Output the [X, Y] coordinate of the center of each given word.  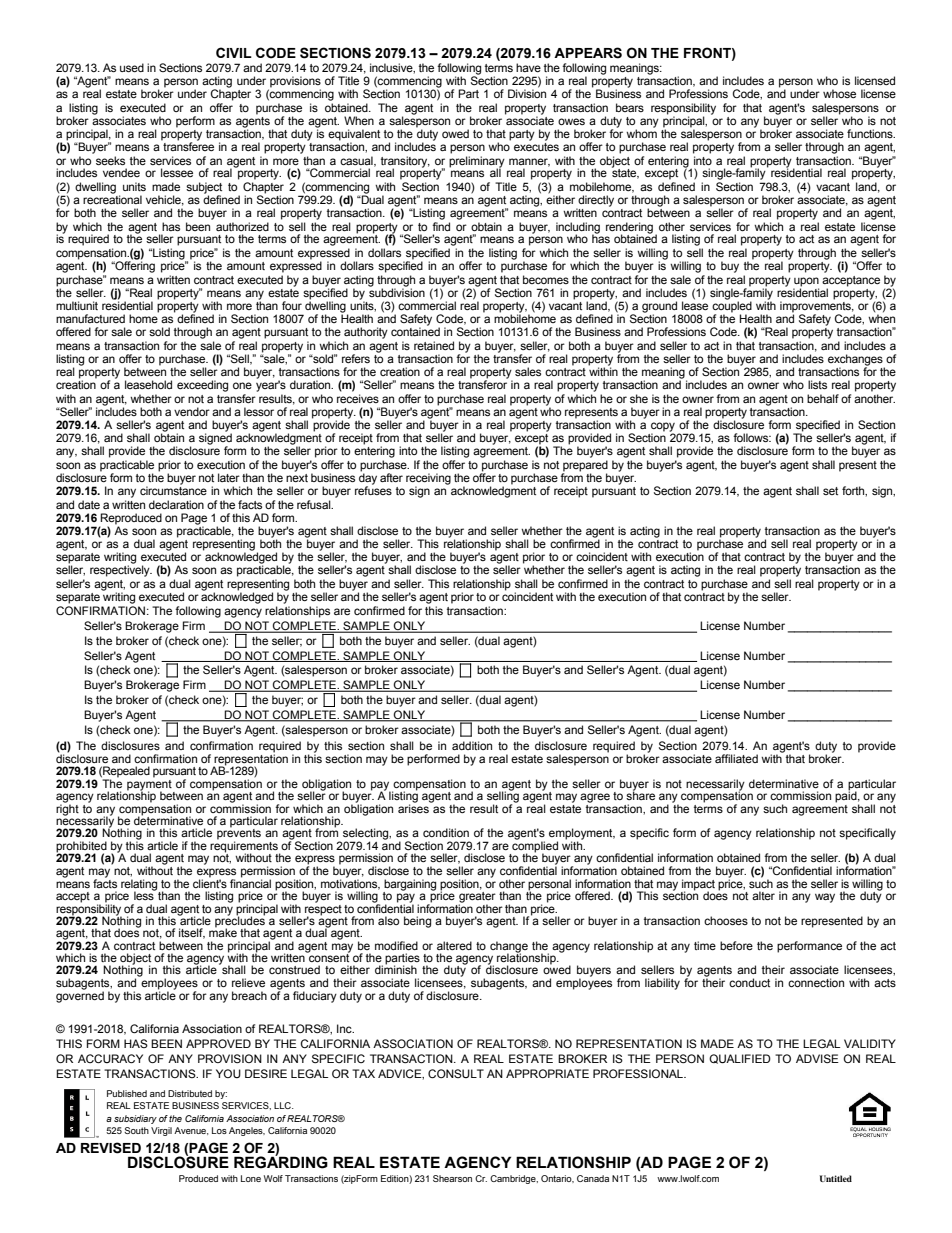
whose [839, 93]
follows [752, 437]
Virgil [161, 1131]
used [132, 67]
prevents [239, 834]
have [528, 67]
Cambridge [514, 1179]
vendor [192, 411]
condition [446, 832]
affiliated [736, 758]
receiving [428, 480]
